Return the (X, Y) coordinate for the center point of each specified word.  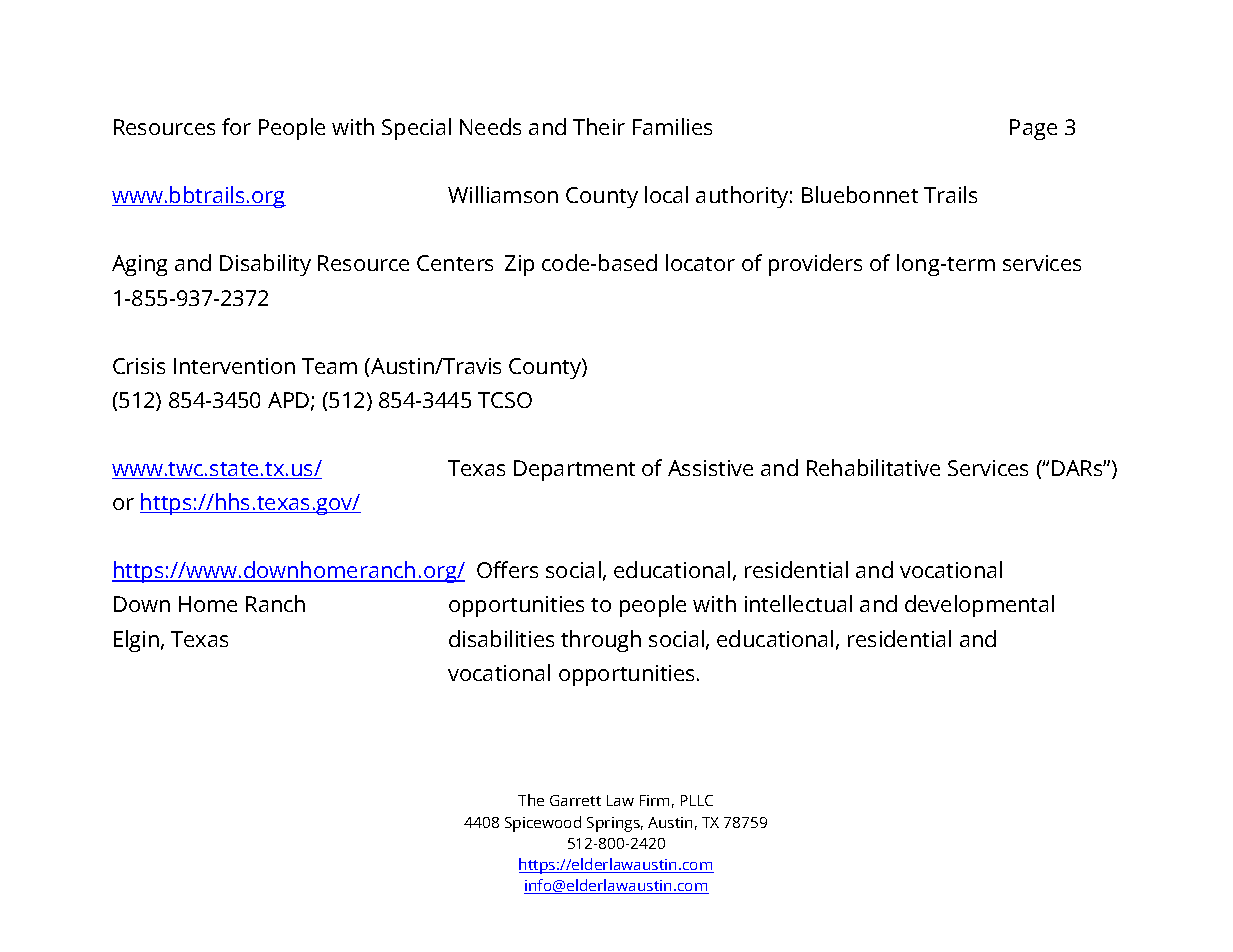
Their (599, 126)
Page (1033, 129)
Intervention (234, 366)
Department (574, 470)
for (236, 126)
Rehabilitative (873, 467)
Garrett (575, 800)
